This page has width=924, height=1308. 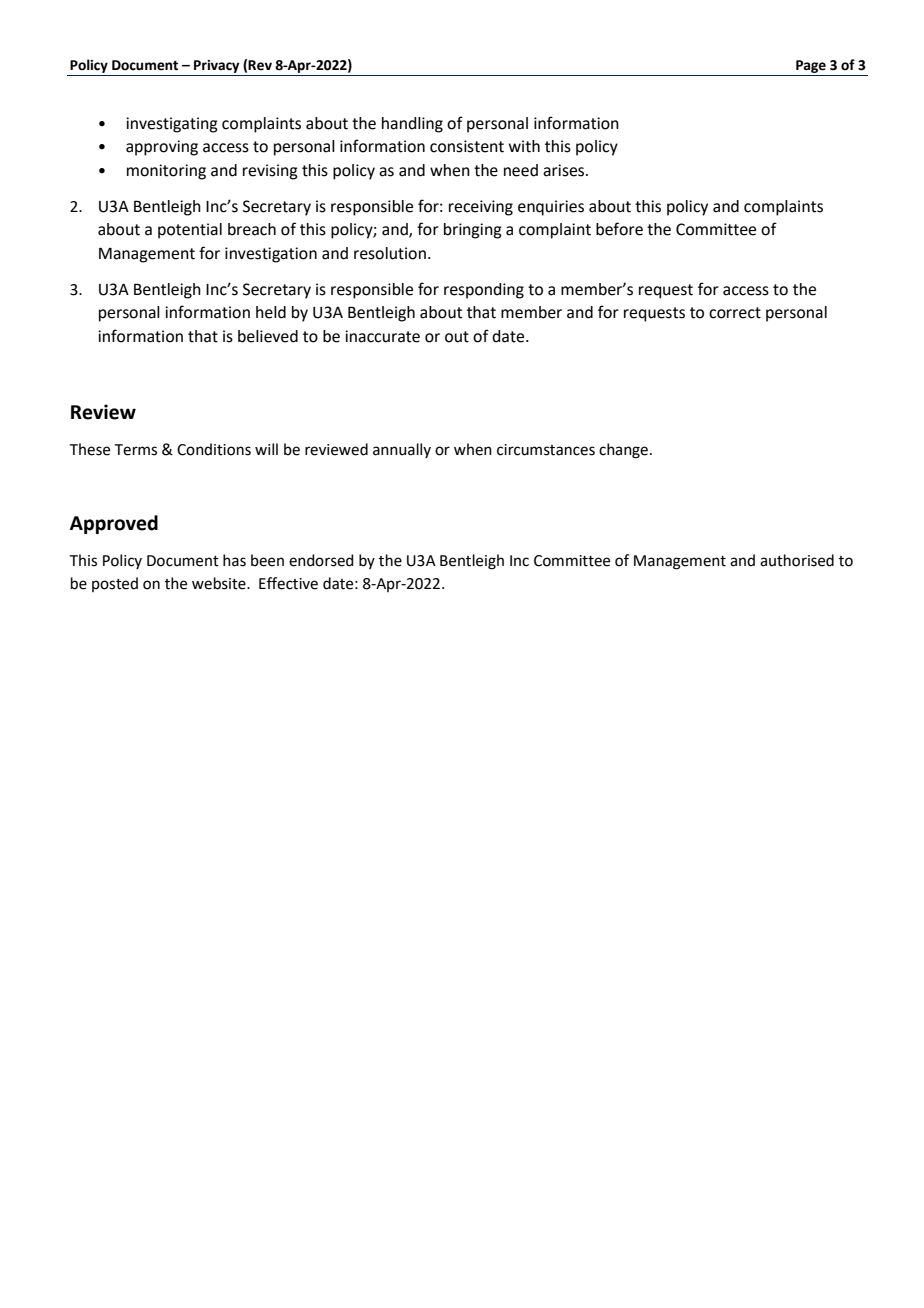 I want to click on Privacy, so click(x=216, y=66).
